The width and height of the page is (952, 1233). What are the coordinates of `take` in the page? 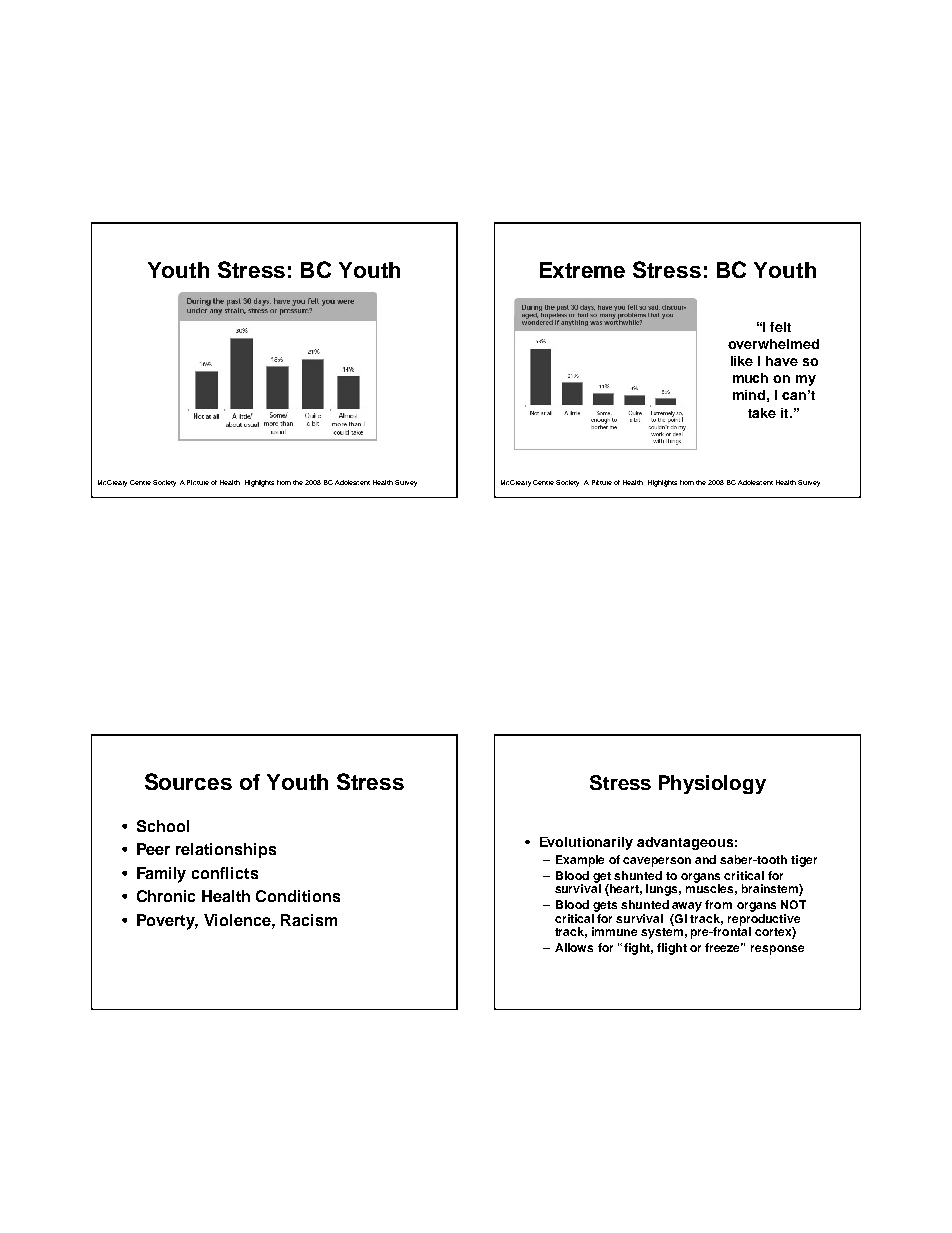 It's located at (762, 413).
